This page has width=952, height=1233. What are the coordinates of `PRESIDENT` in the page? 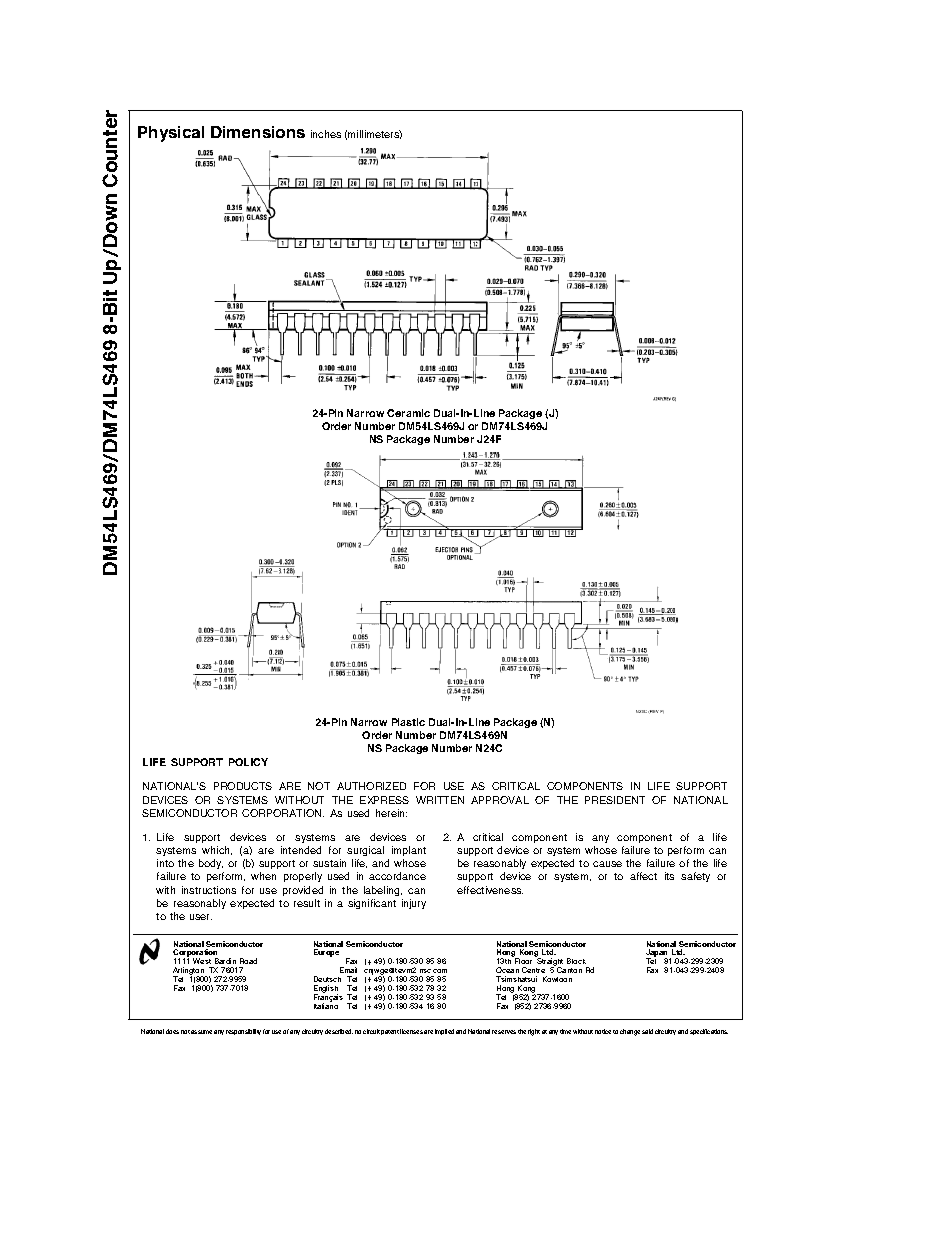 It's located at (615, 800).
